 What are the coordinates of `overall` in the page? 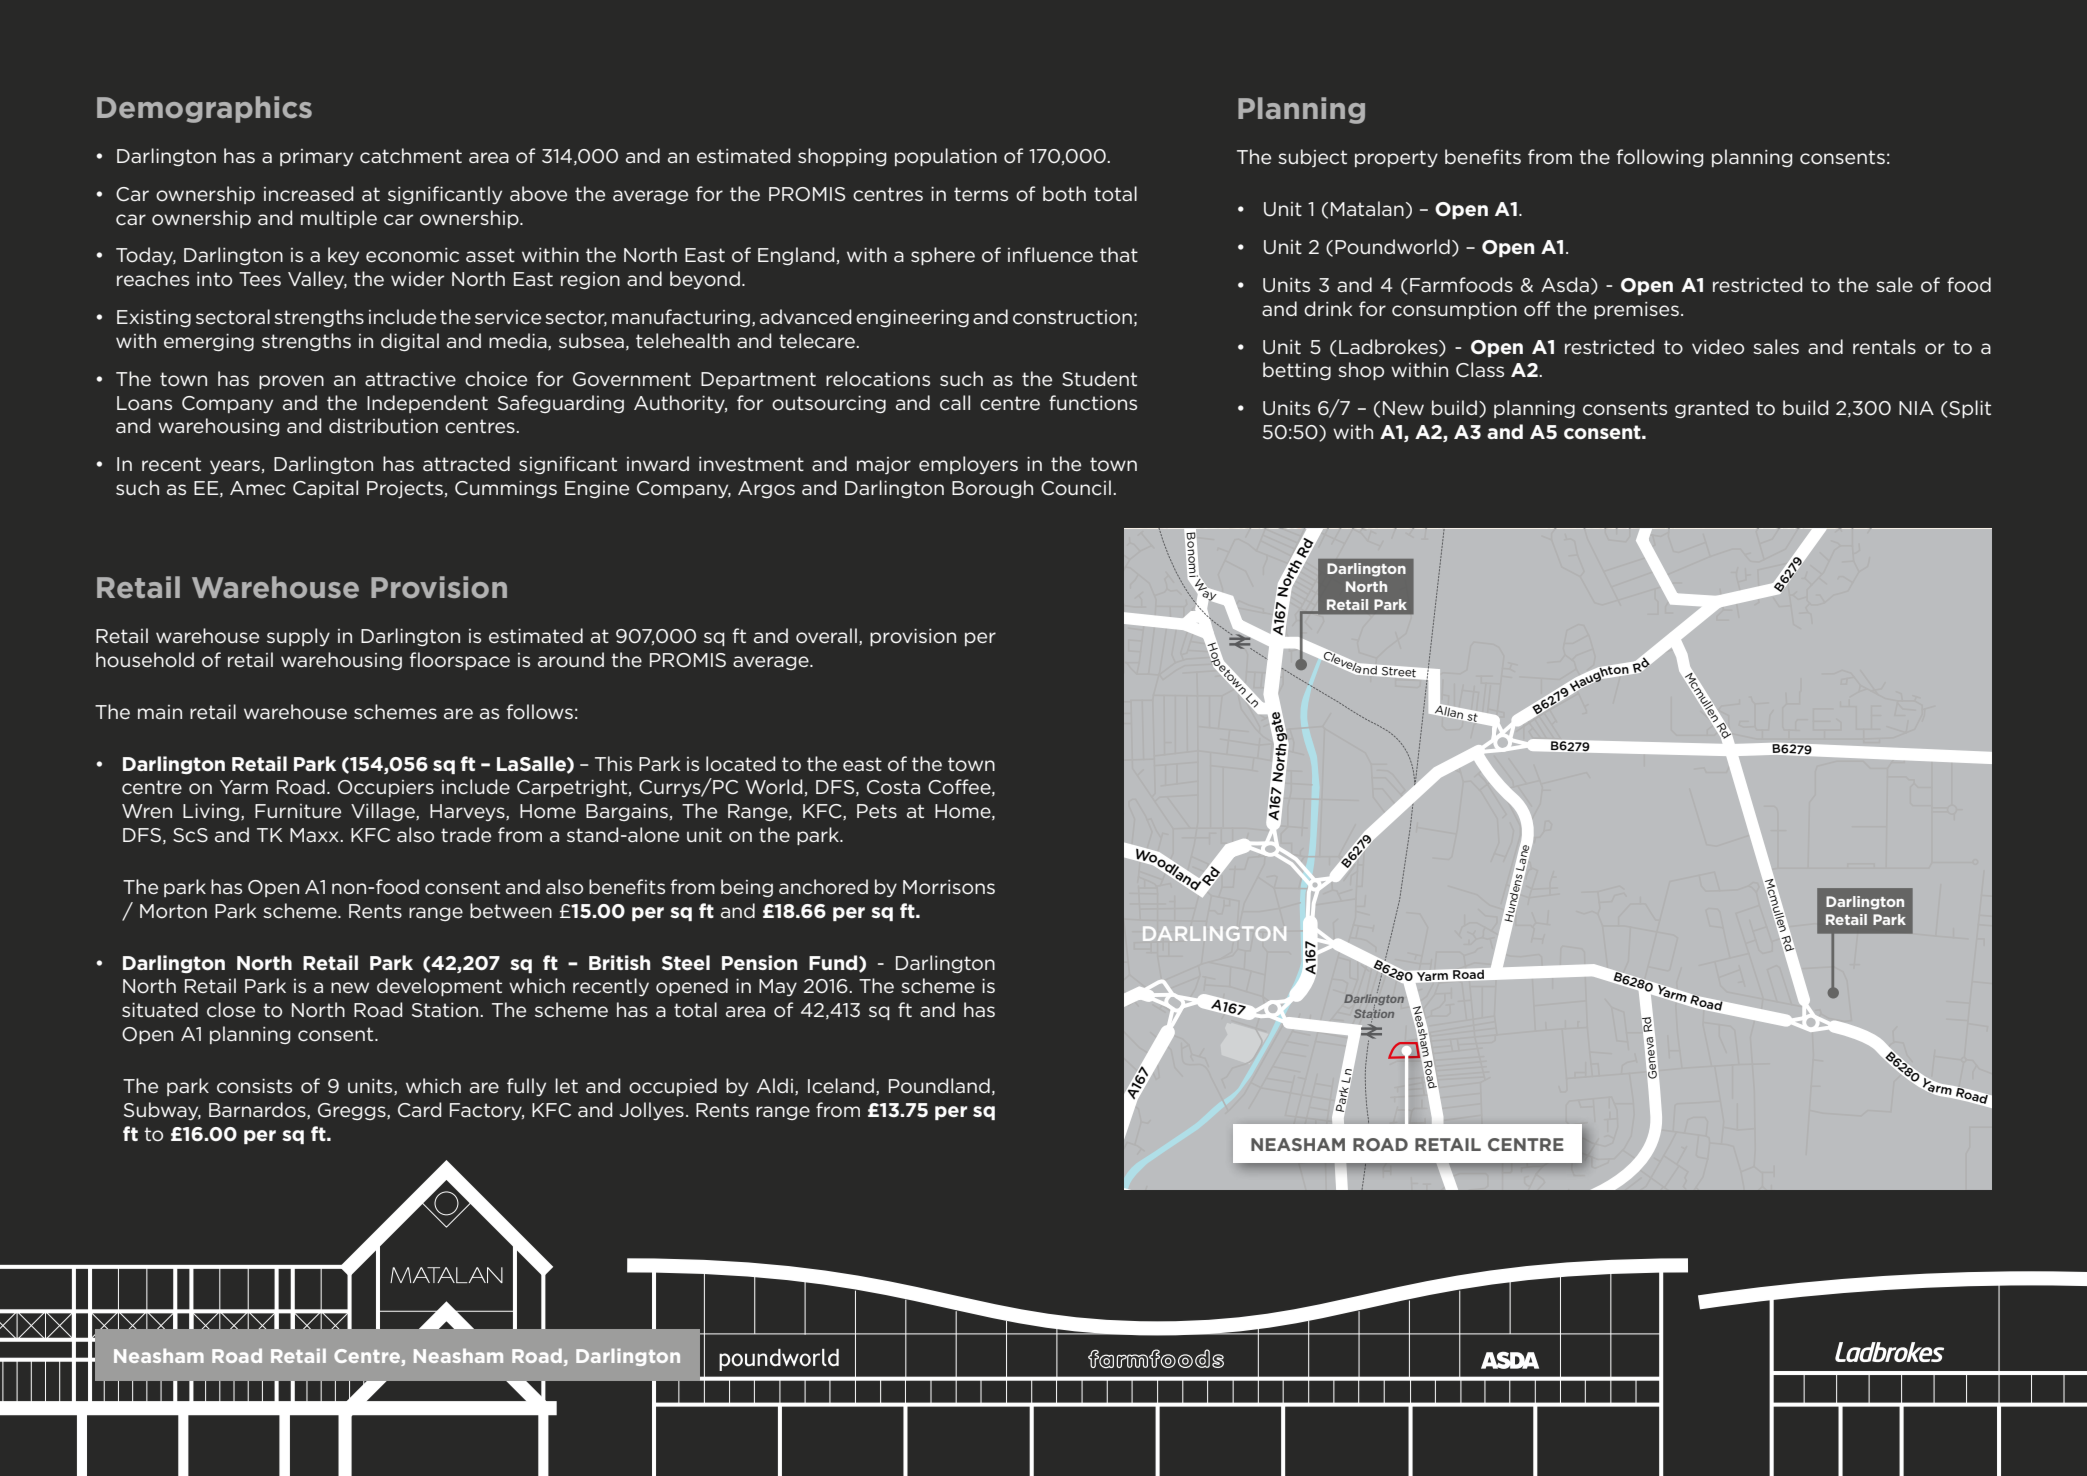 It's located at (826, 635).
